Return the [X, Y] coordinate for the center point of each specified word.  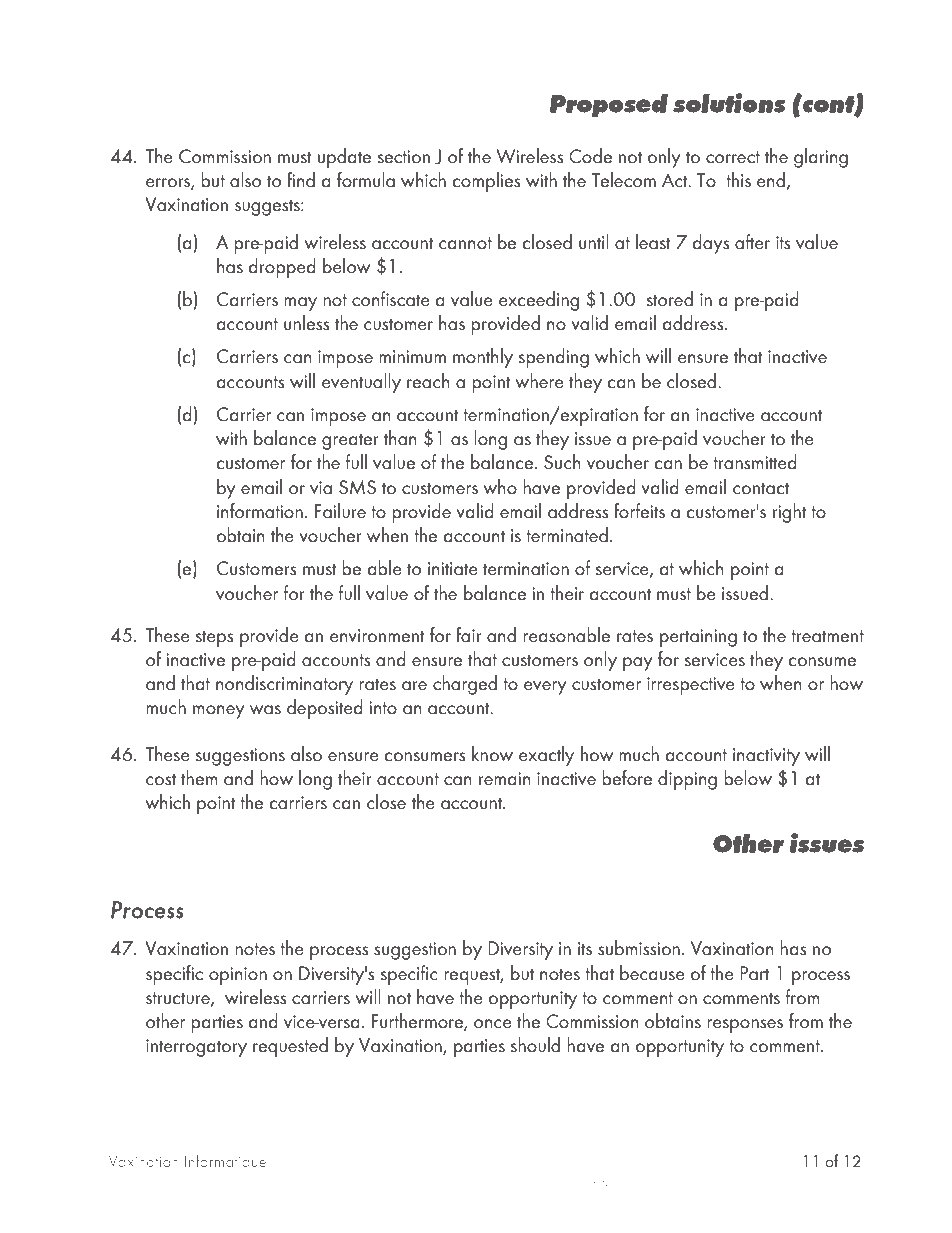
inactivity [766, 757]
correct [733, 157]
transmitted [755, 462]
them [199, 778]
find [301, 180]
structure [179, 999]
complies [486, 182]
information [260, 511]
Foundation [478, 1182]
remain [505, 779]
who [500, 487]
